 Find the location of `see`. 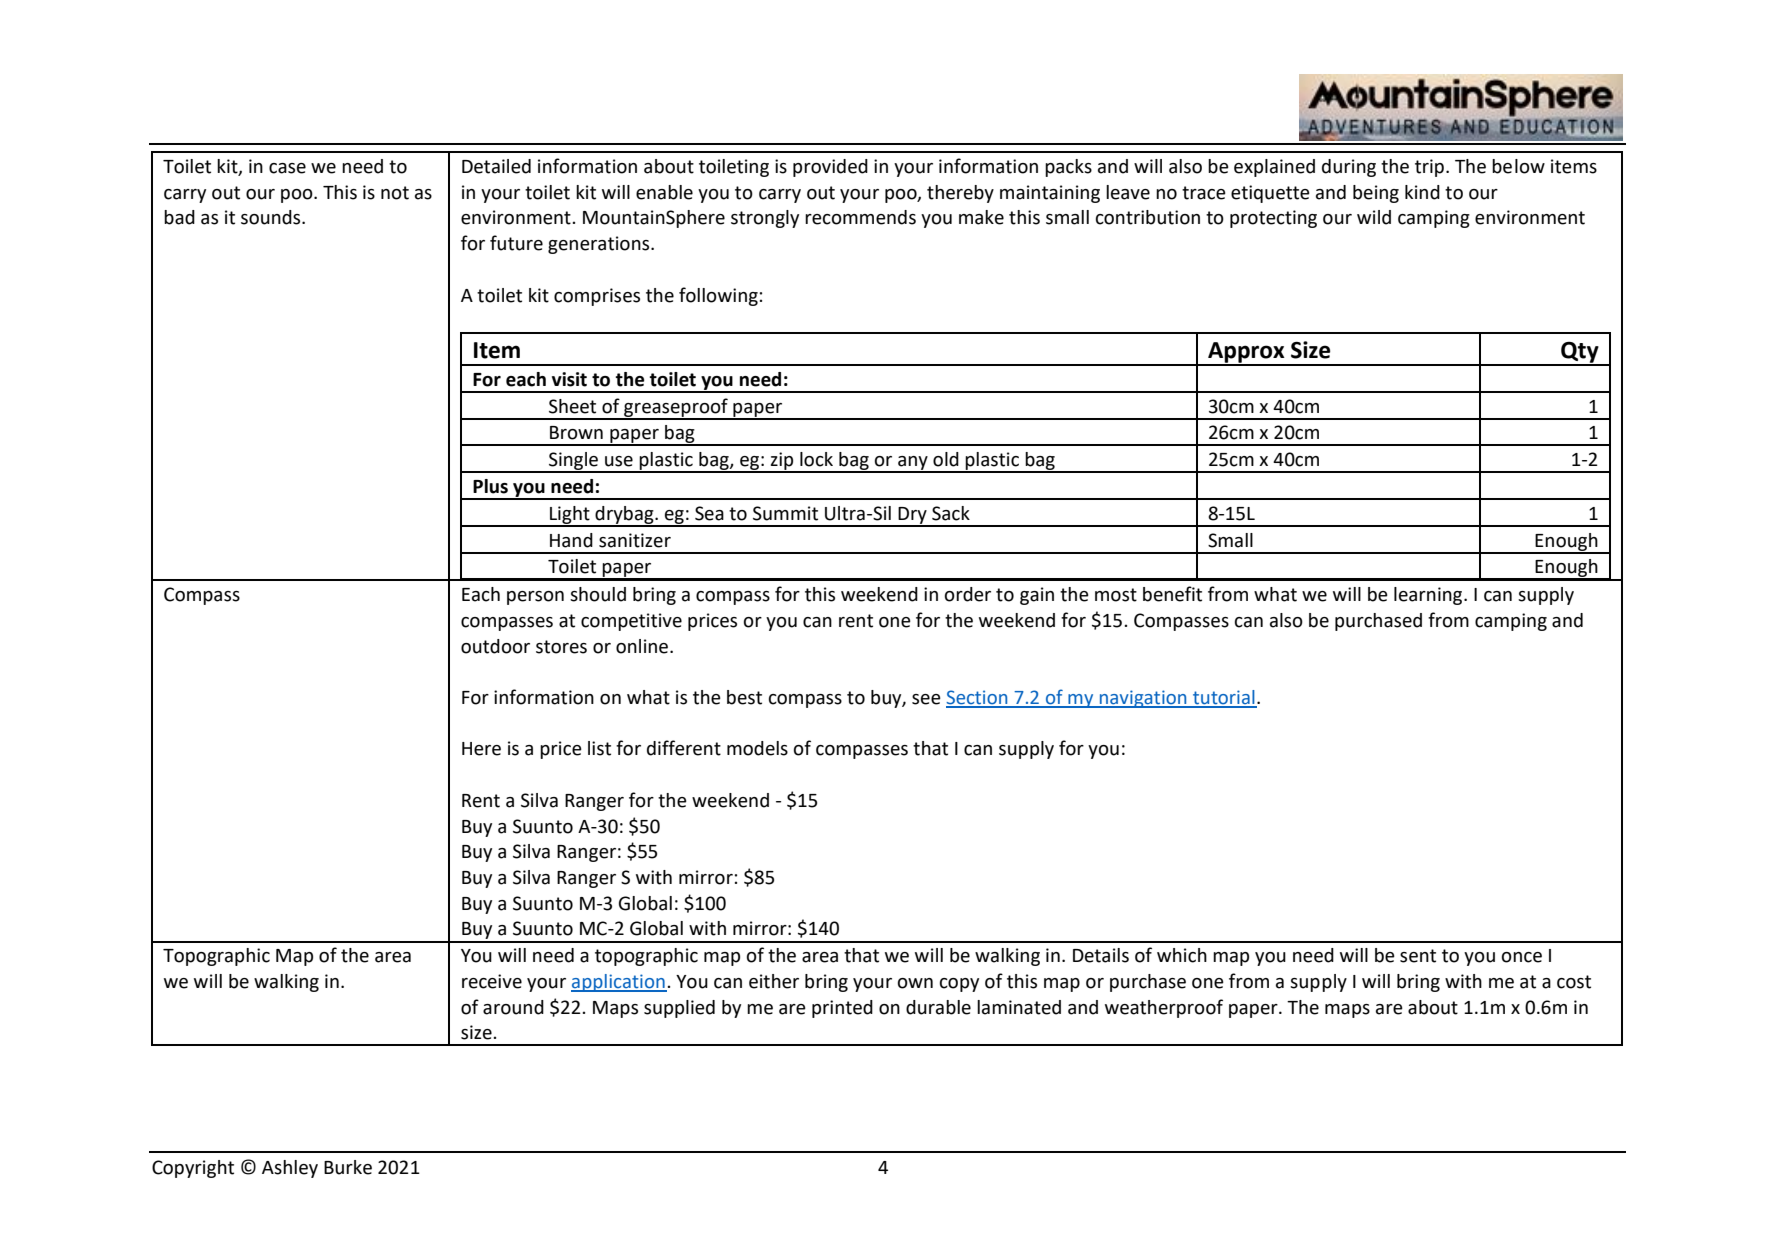

see is located at coordinates (926, 699).
